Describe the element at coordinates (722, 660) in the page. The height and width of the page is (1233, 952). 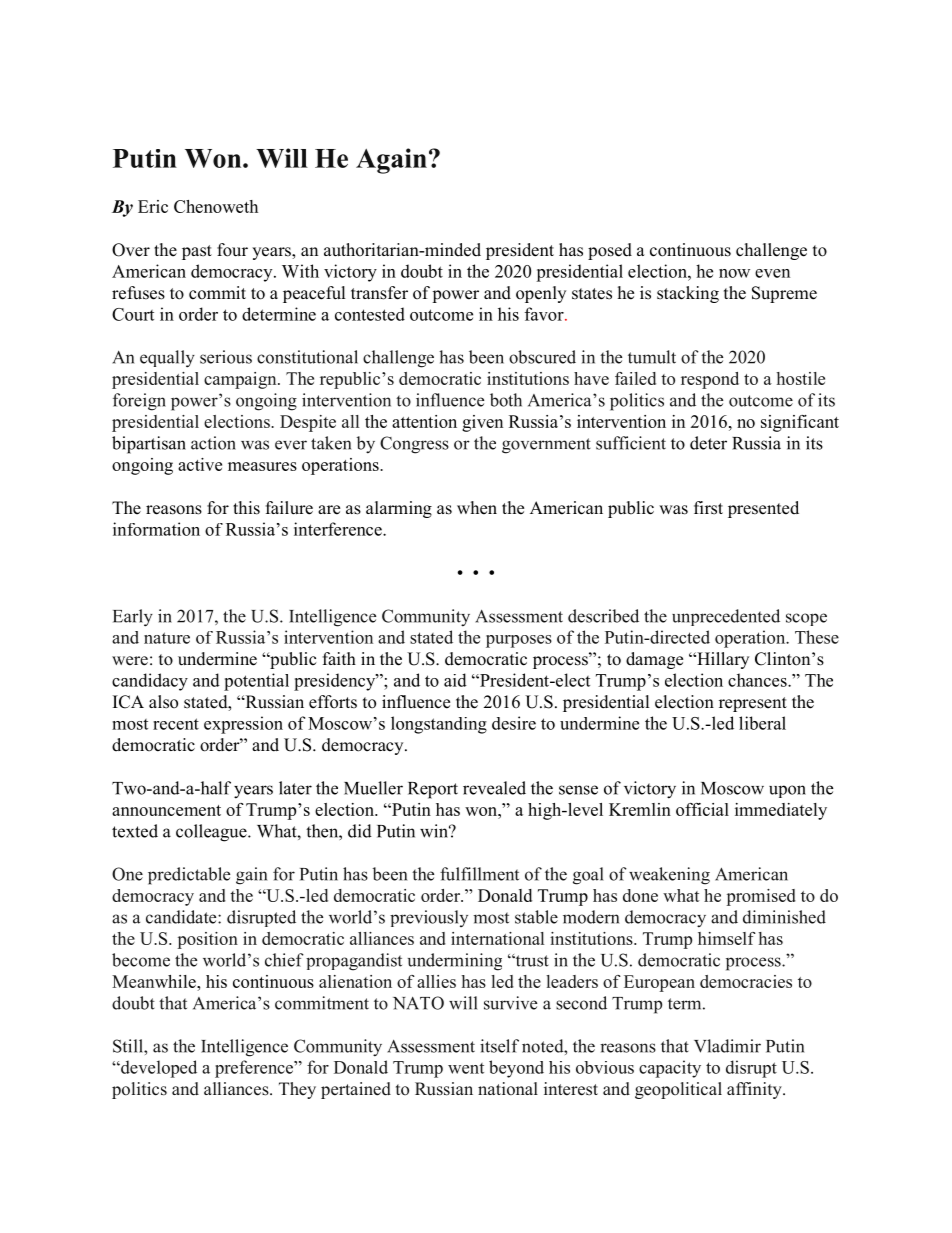
I see `Hillary` at that location.
